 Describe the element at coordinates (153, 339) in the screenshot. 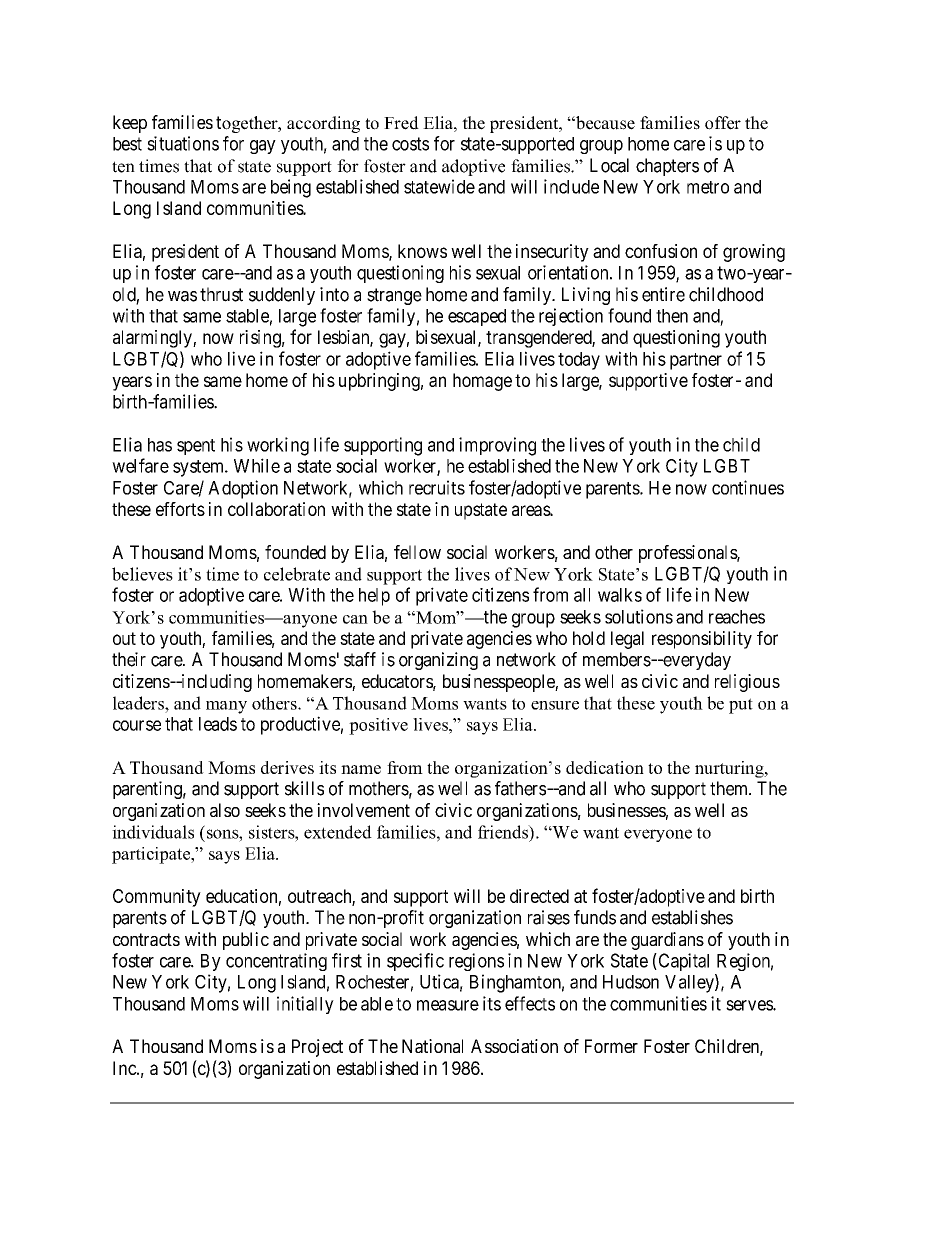

I see `alarmingly` at that location.
